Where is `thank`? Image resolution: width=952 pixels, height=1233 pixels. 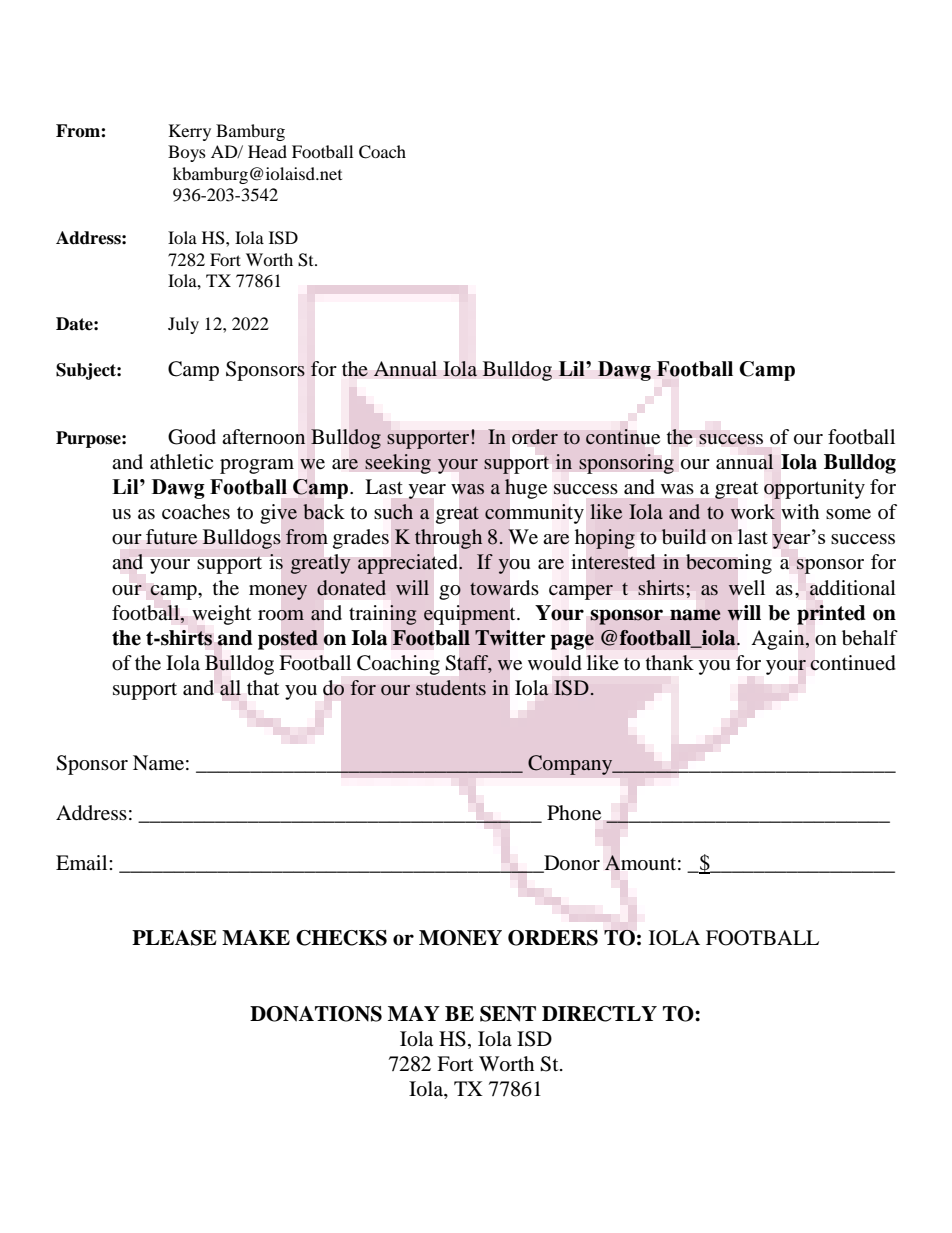 thank is located at coordinates (670, 662).
